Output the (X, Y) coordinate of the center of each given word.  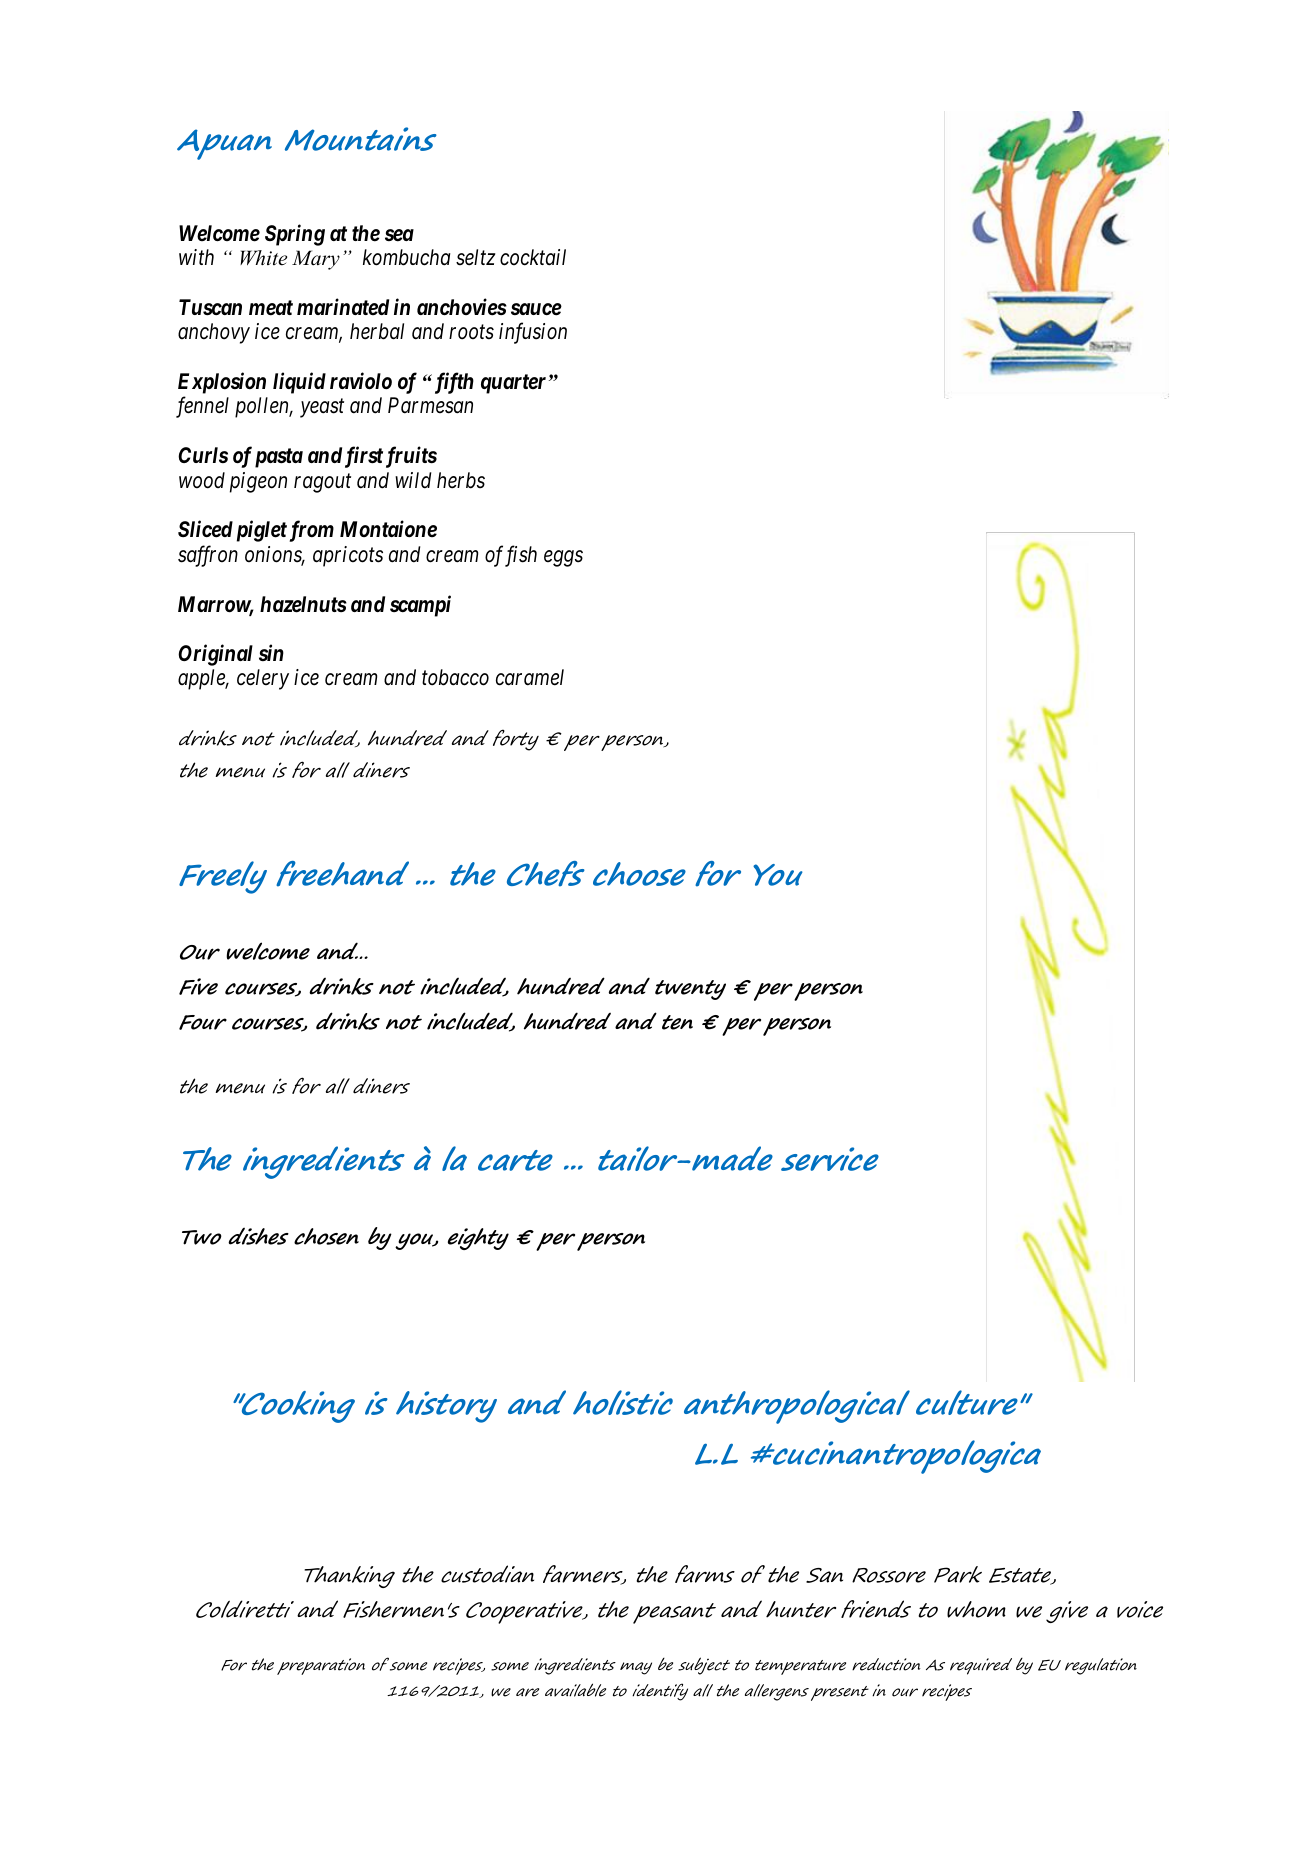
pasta (279, 458)
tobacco (455, 677)
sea (399, 235)
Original (215, 655)
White (263, 258)
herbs (461, 480)
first (364, 457)
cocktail (533, 257)
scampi (420, 606)
